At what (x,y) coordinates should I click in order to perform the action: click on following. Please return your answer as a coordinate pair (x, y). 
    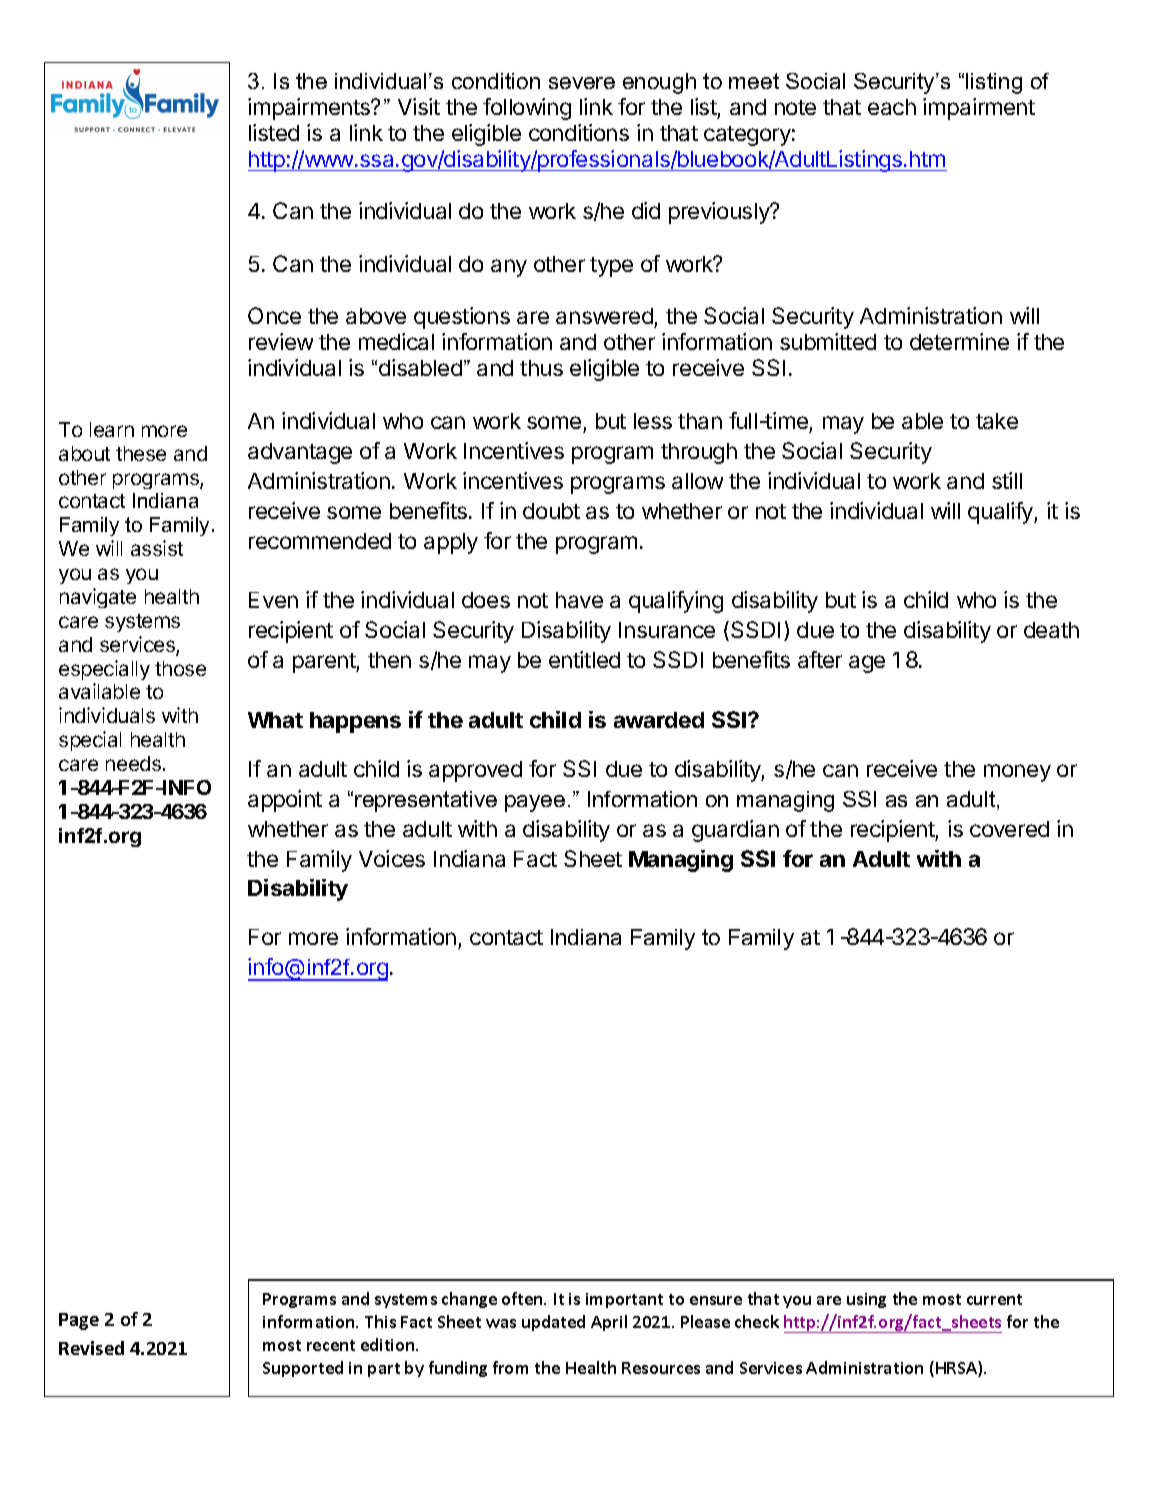
    Looking at the image, I should click on (527, 109).
